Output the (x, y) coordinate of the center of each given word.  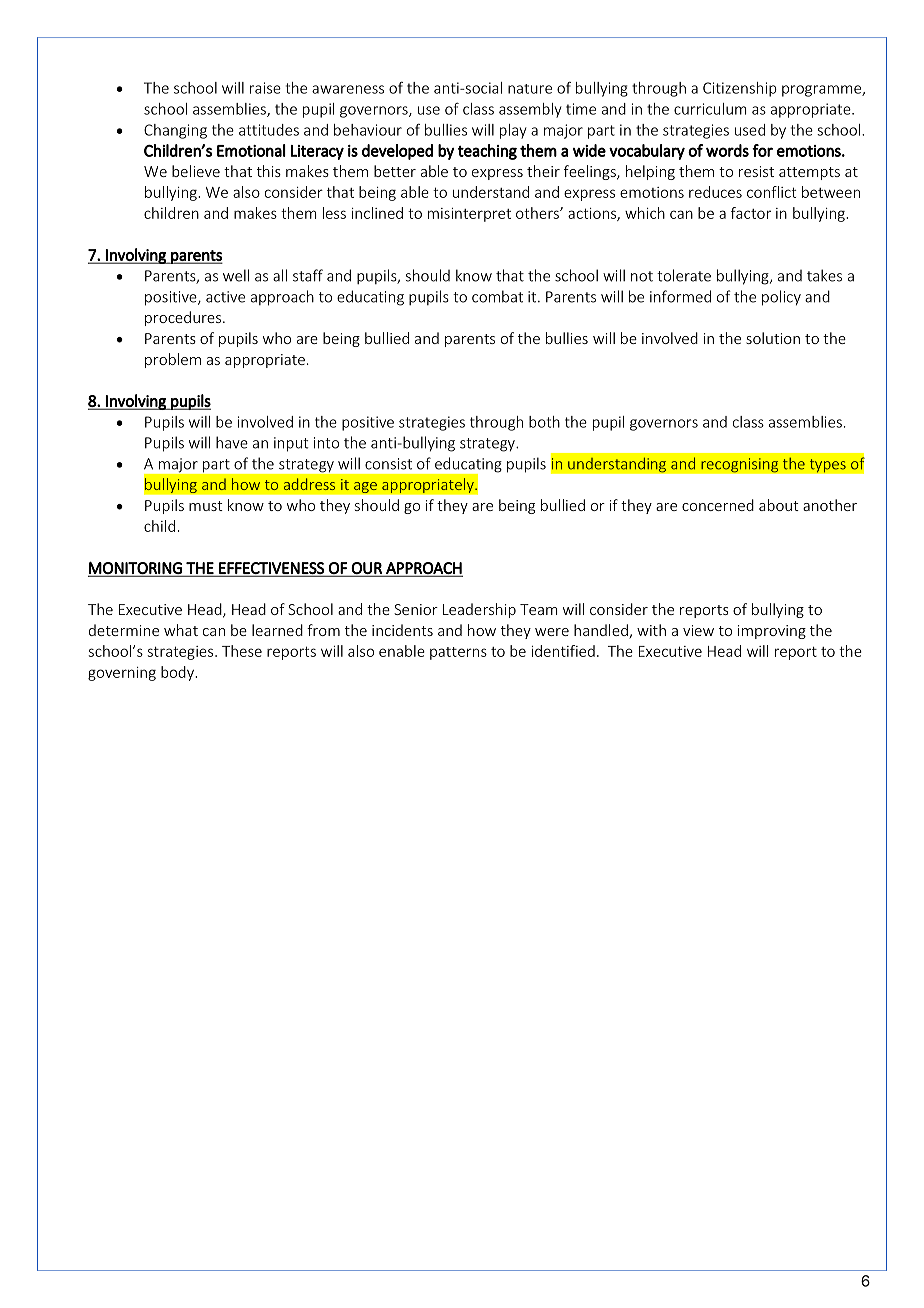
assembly (530, 110)
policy (781, 298)
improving (772, 632)
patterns (458, 653)
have (232, 442)
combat (497, 296)
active (225, 297)
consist (388, 464)
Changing (175, 131)
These (242, 651)
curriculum (710, 109)
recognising (740, 465)
